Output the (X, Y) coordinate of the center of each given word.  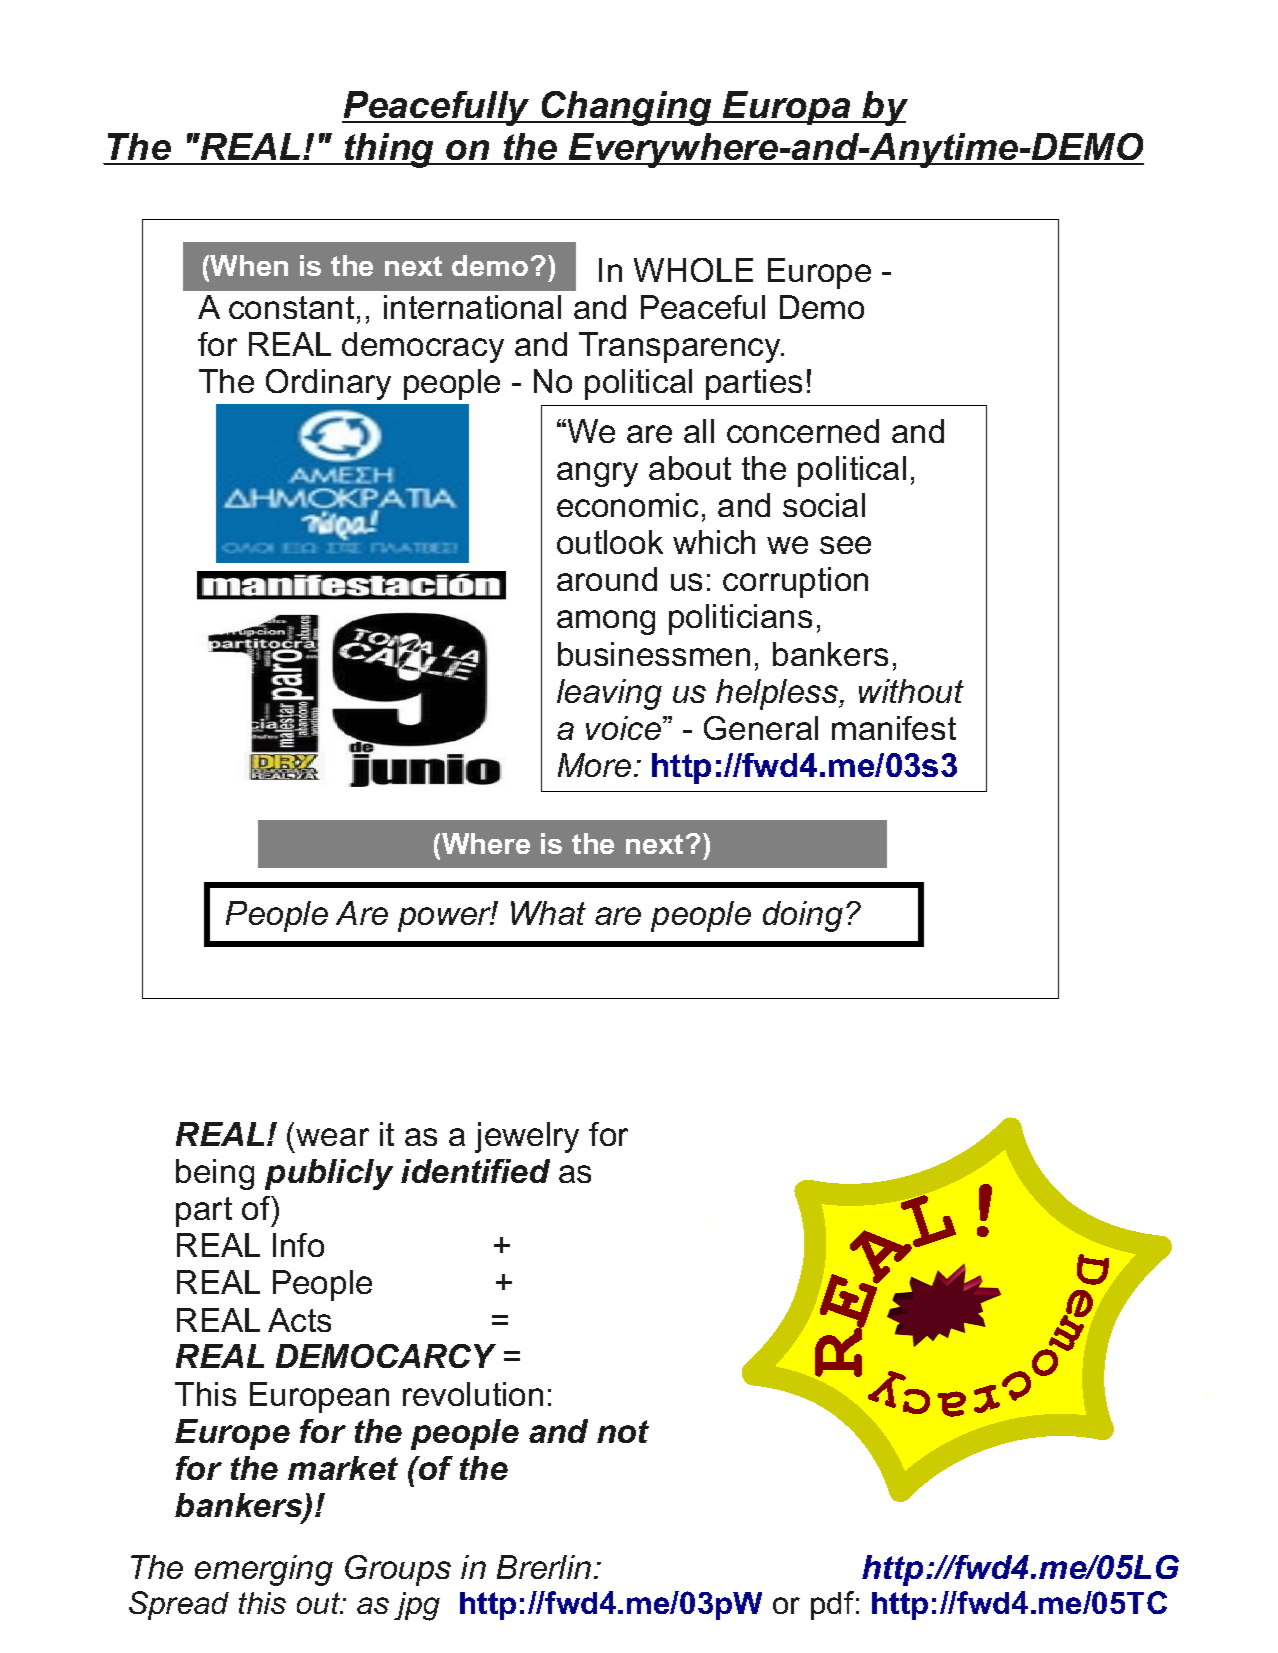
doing (803, 916)
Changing (627, 108)
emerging (264, 1570)
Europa (787, 108)
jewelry (527, 1137)
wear (332, 1137)
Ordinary (328, 384)
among (606, 622)
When (249, 265)
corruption (795, 582)
